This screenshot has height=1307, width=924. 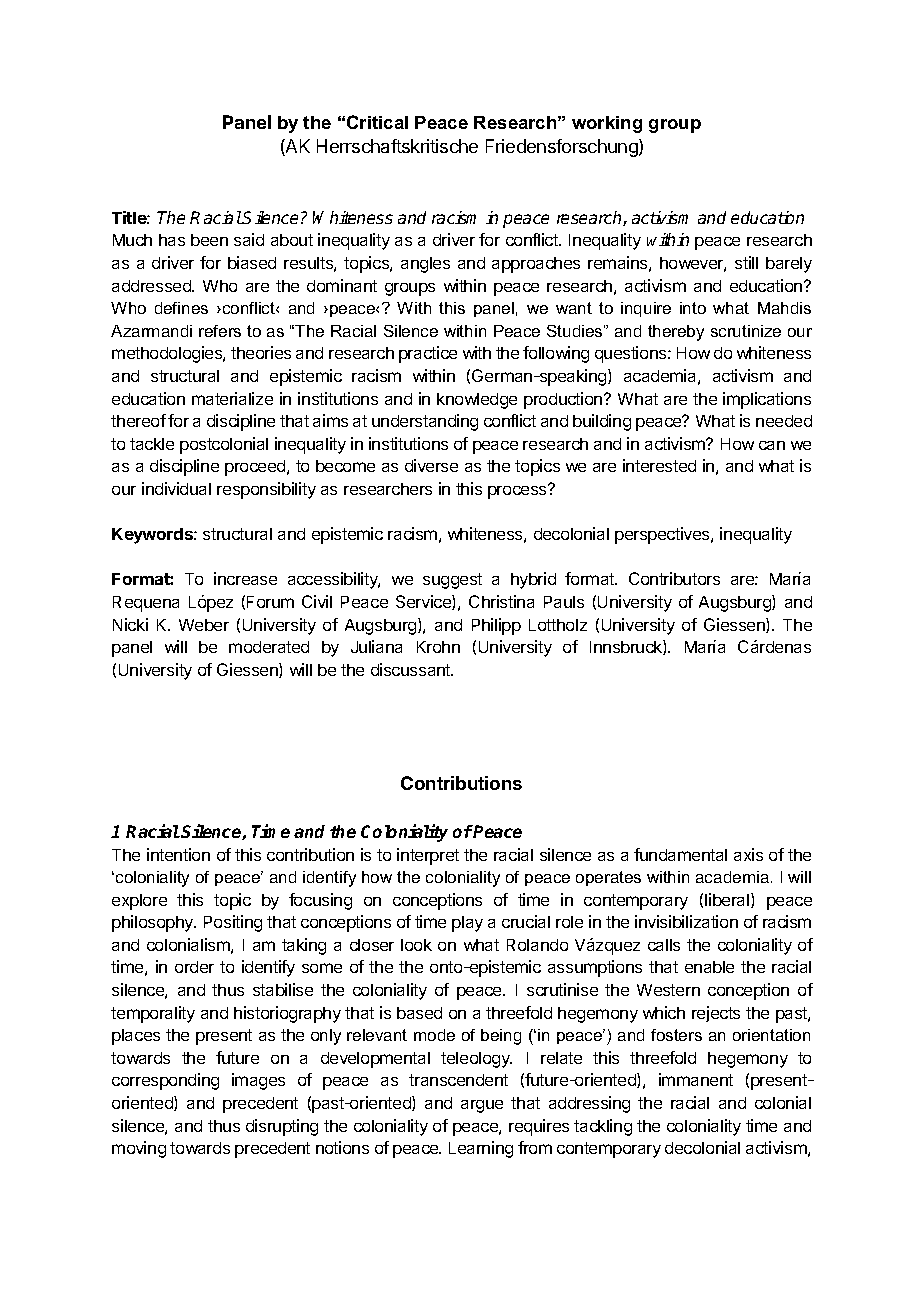 What do you see at coordinates (209, 240) in the screenshot?
I see `been` at bounding box center [209, 240].
